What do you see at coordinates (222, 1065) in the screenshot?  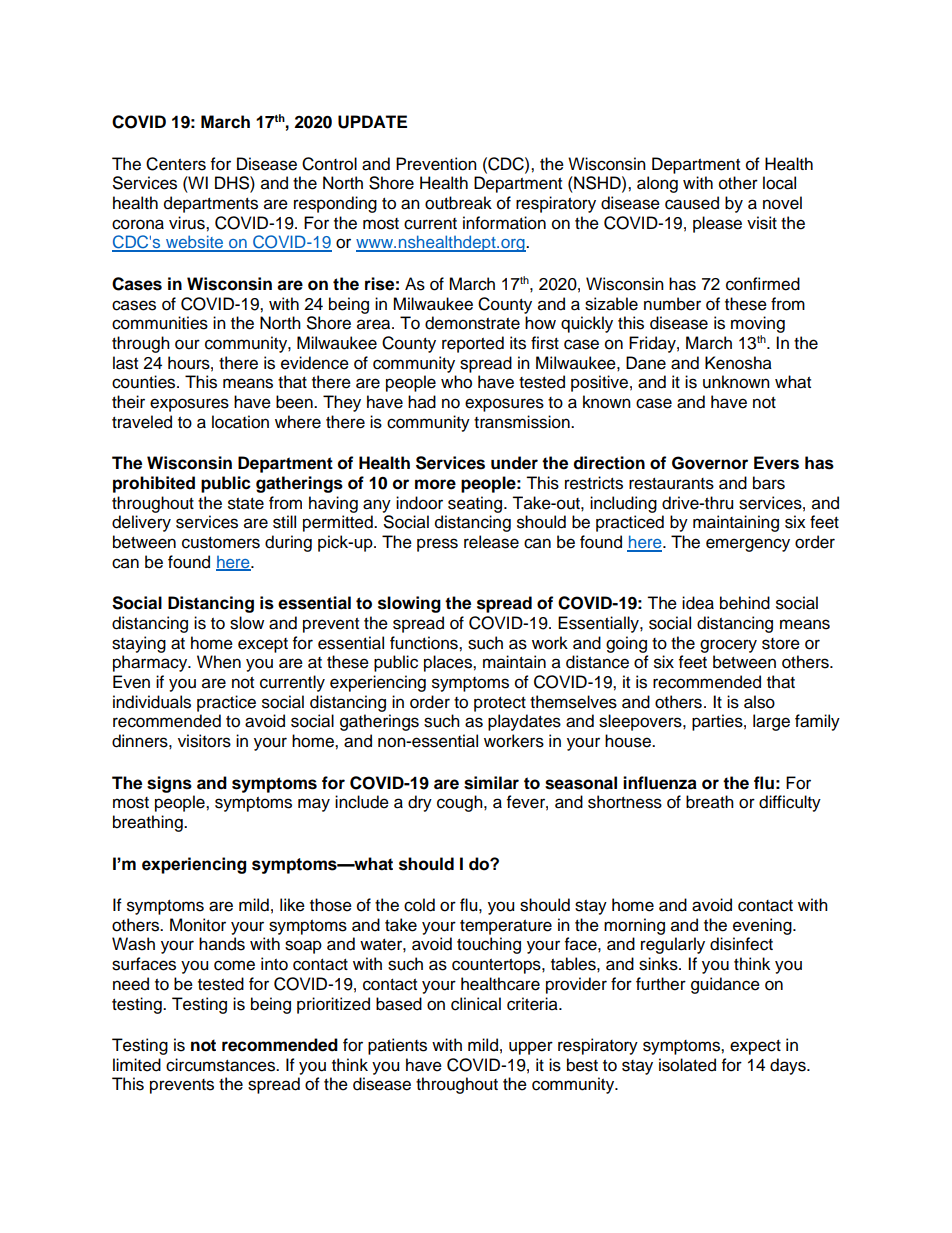 I see `circumstances` at bounding box center [222, 1065].
